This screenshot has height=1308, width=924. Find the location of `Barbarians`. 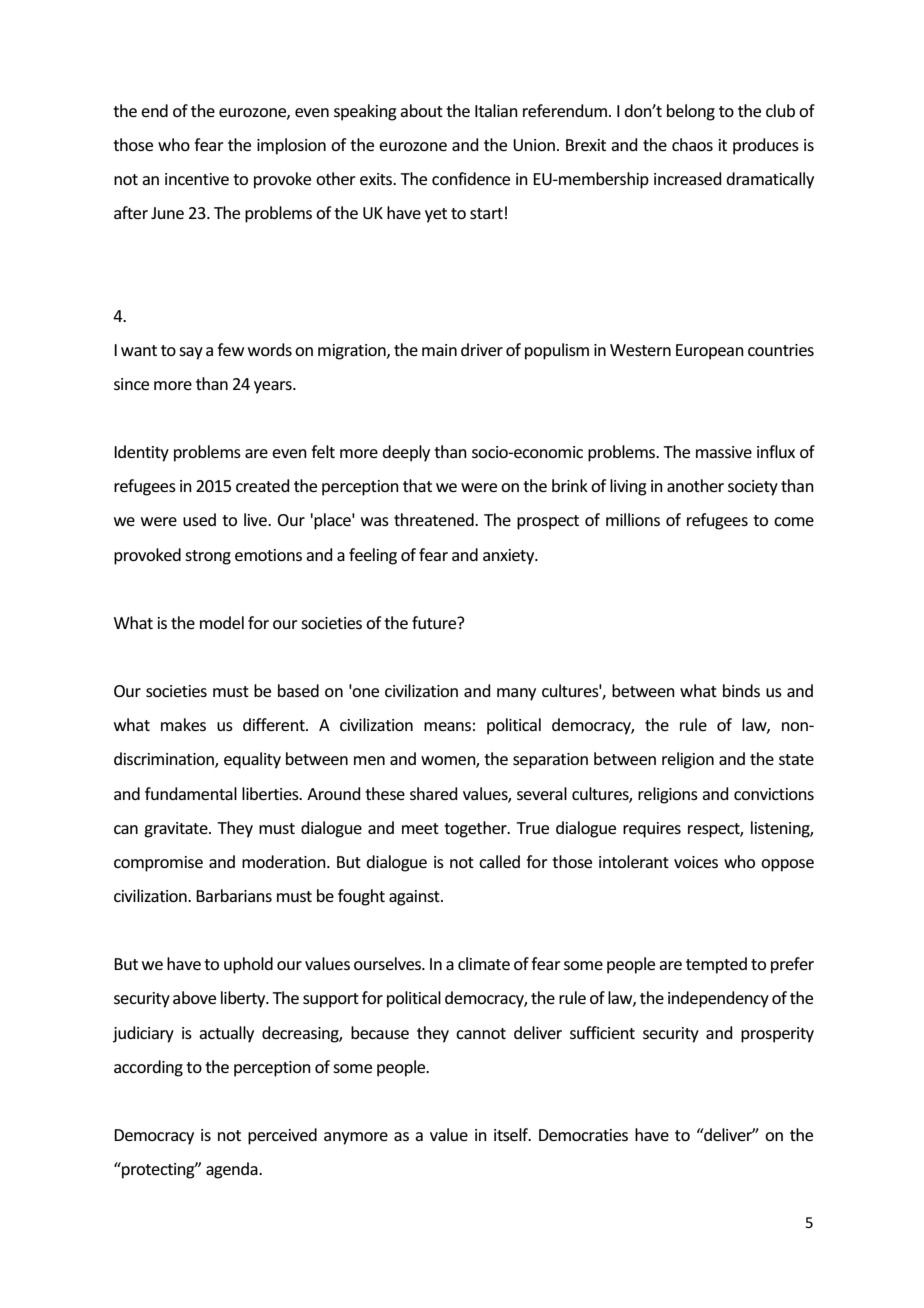

Barbarians is located at coordinates (234, 895).
